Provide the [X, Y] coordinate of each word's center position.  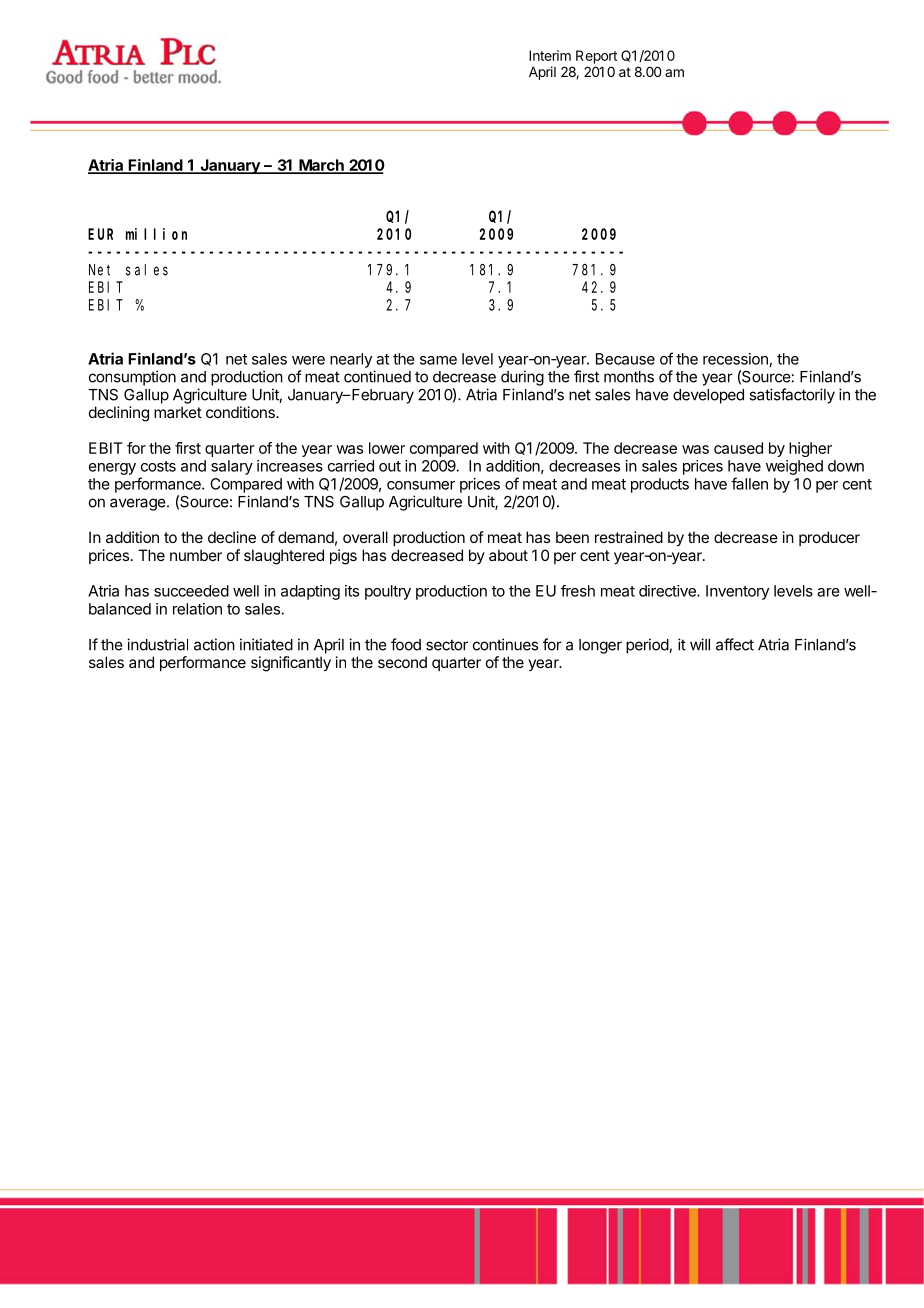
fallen [749, 483]
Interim [550, 55]
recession [735, 359]
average [139, 504]
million [156, 234]
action [214, 644]
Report [596, 57]
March [321, 166]
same [438, 360]
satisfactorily [792, 396]
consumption [132, 378]
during [522, 378]
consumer [421, 485]
